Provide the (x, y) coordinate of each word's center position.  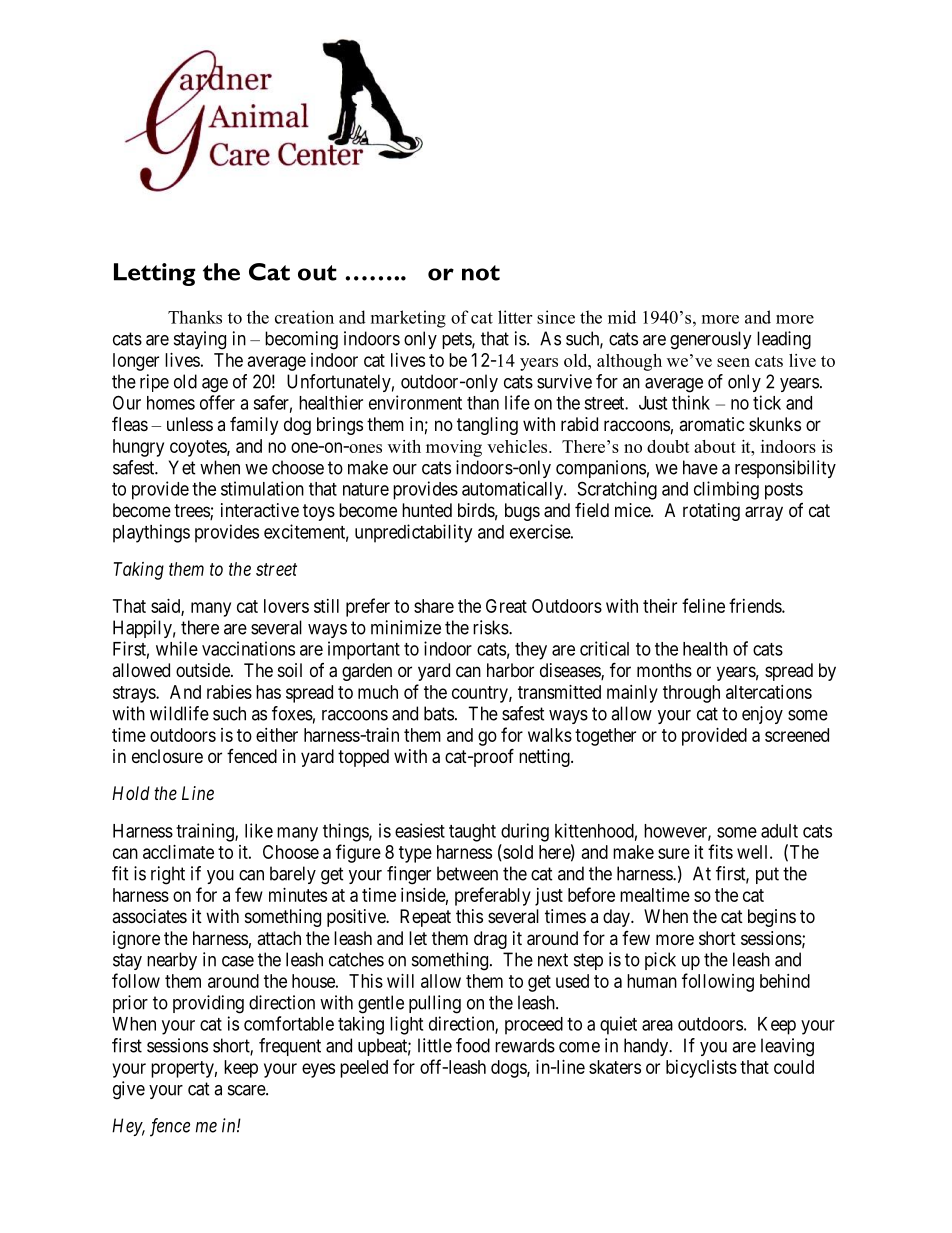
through (691, 694)
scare (247, 1090)
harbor (510, 670)
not (481, 273)
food (473, 1045)
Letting (154, 274)
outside (204, 670)
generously (711, 340)
